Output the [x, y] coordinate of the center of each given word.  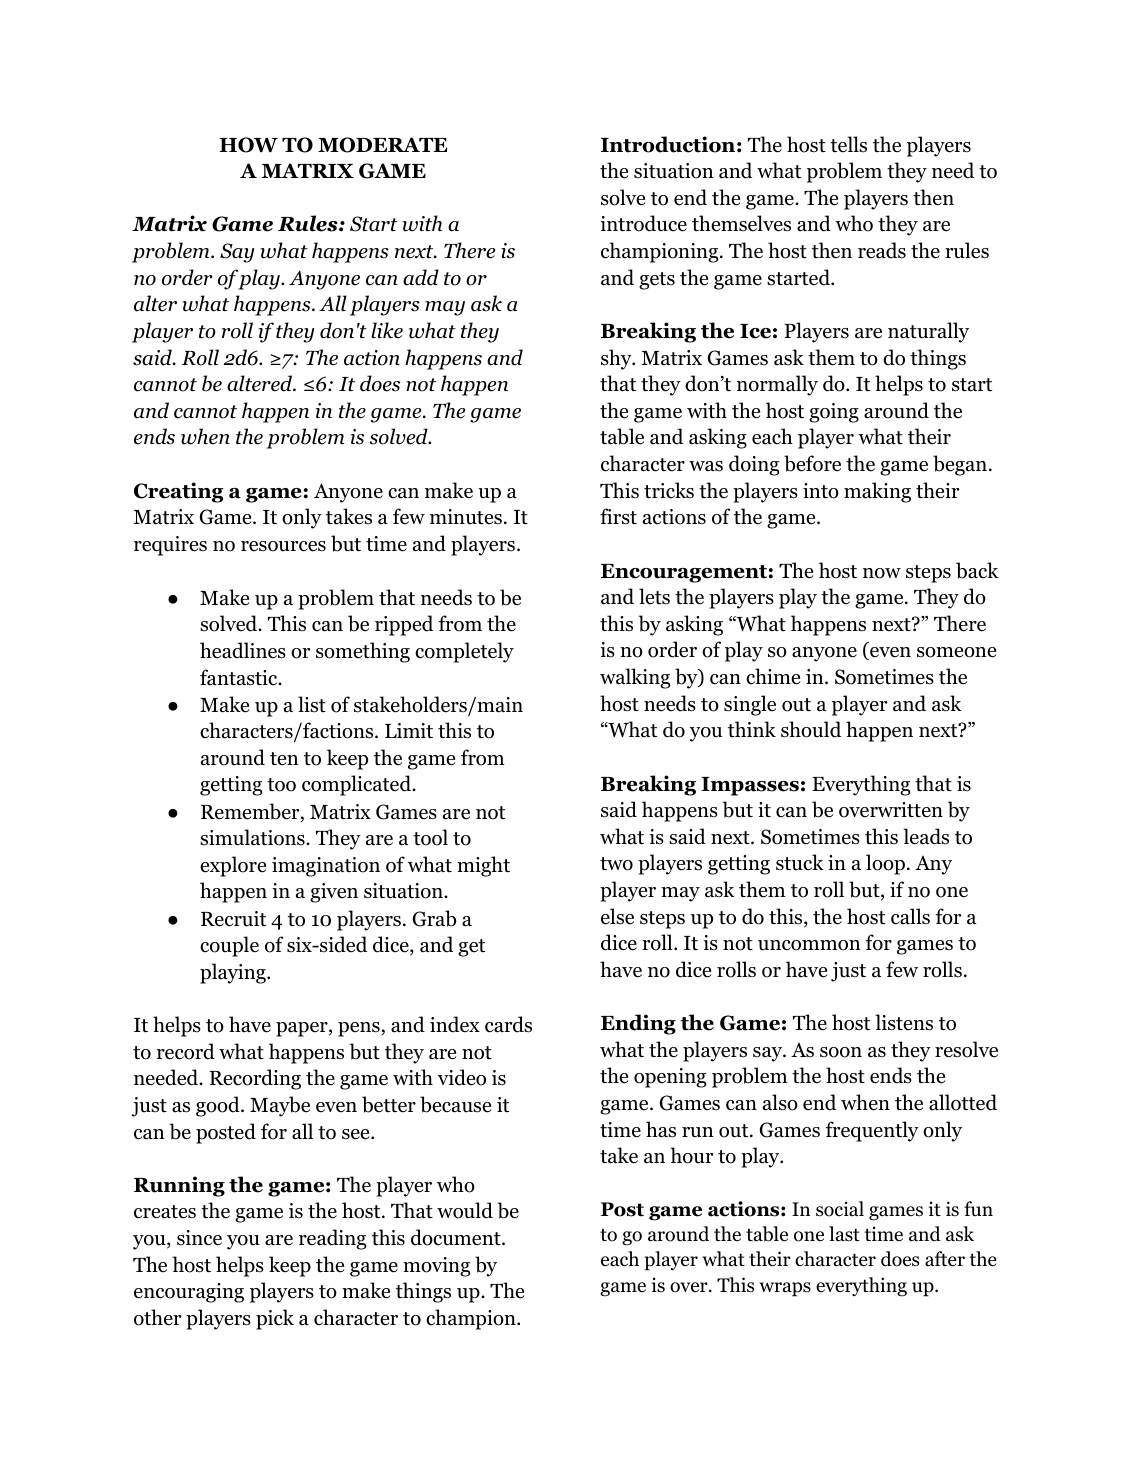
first [618, 516]
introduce [643, 223]
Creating [178, 492]
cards [508, 1024]
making [877, 492]
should [811, 729]
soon [841, 1052]
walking [635, 678]
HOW [248, 145]
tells [848, 144]
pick [275, 1319]
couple [229, 946]
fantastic [240, 677]
